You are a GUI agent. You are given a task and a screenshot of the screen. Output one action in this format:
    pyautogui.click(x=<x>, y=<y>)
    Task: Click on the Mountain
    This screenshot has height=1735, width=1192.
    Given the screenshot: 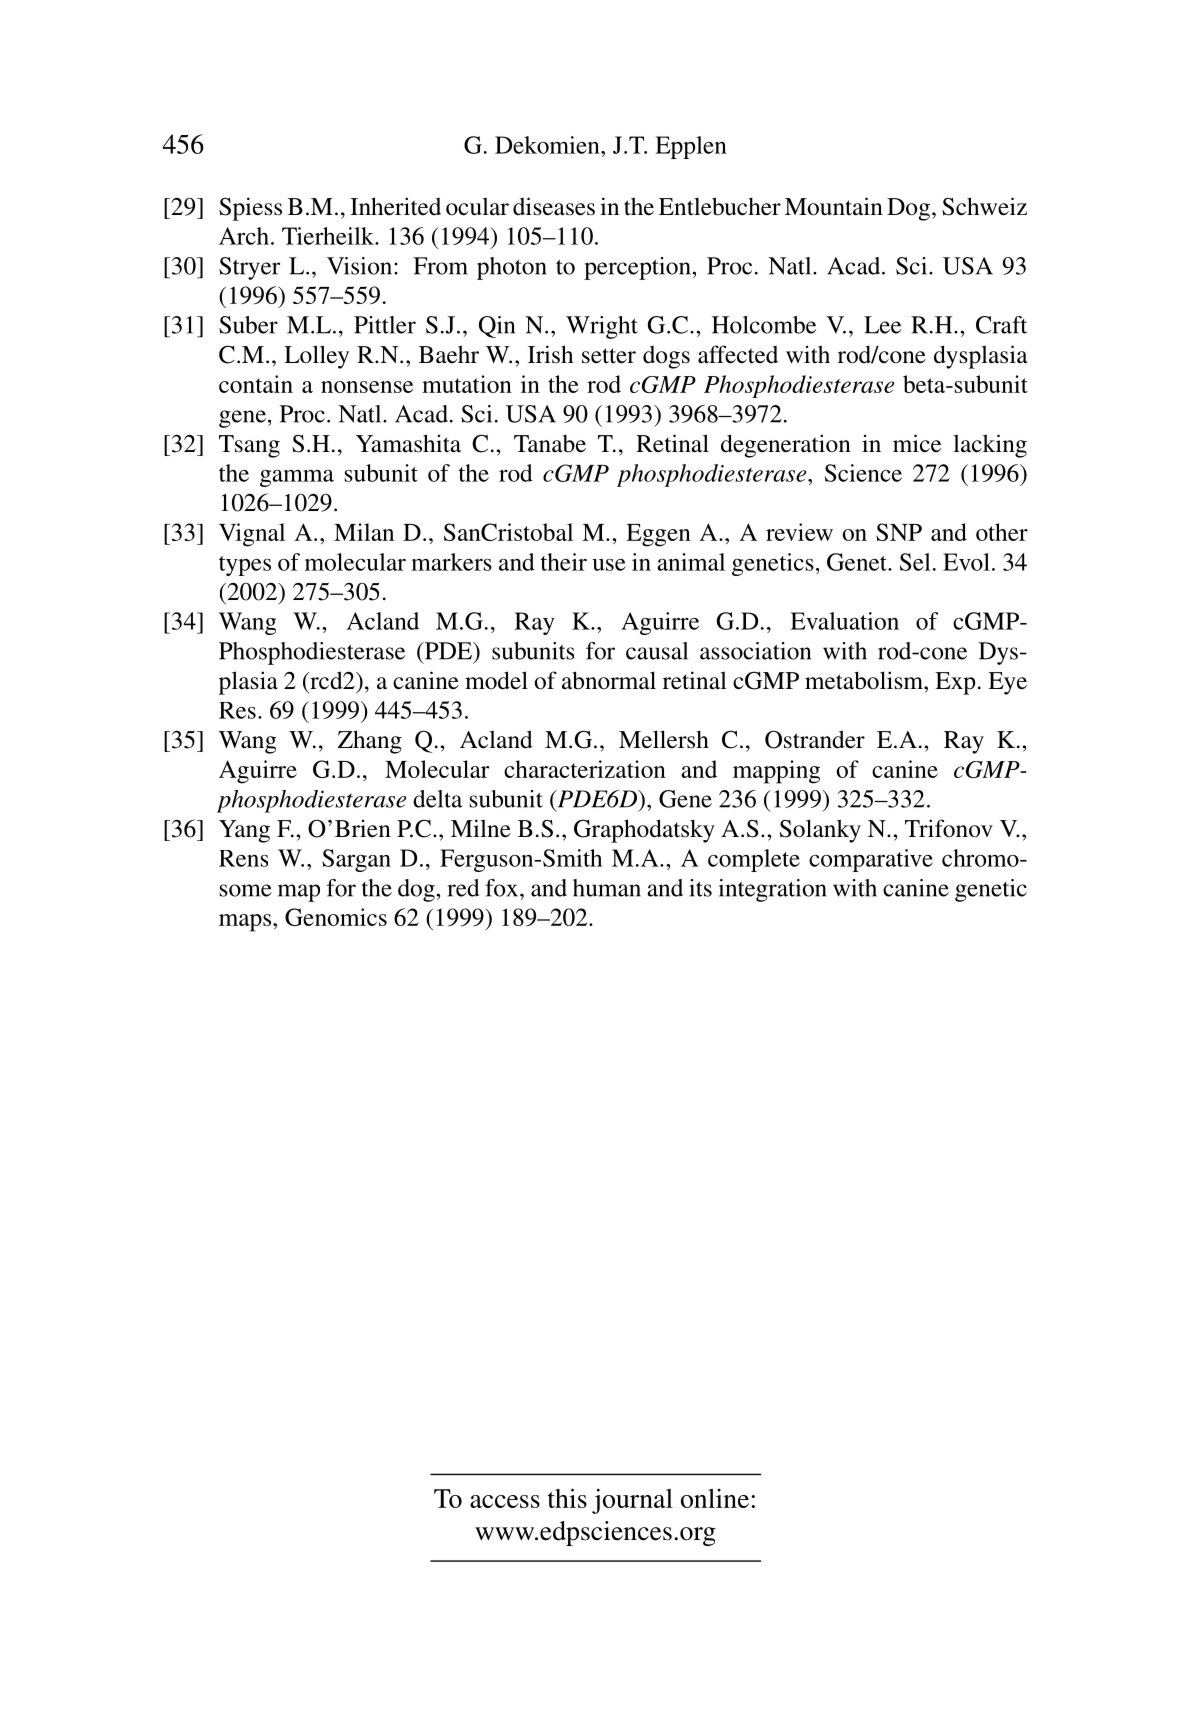 What is the action you would take?
    pyautogui.click(x=834, y=206)
